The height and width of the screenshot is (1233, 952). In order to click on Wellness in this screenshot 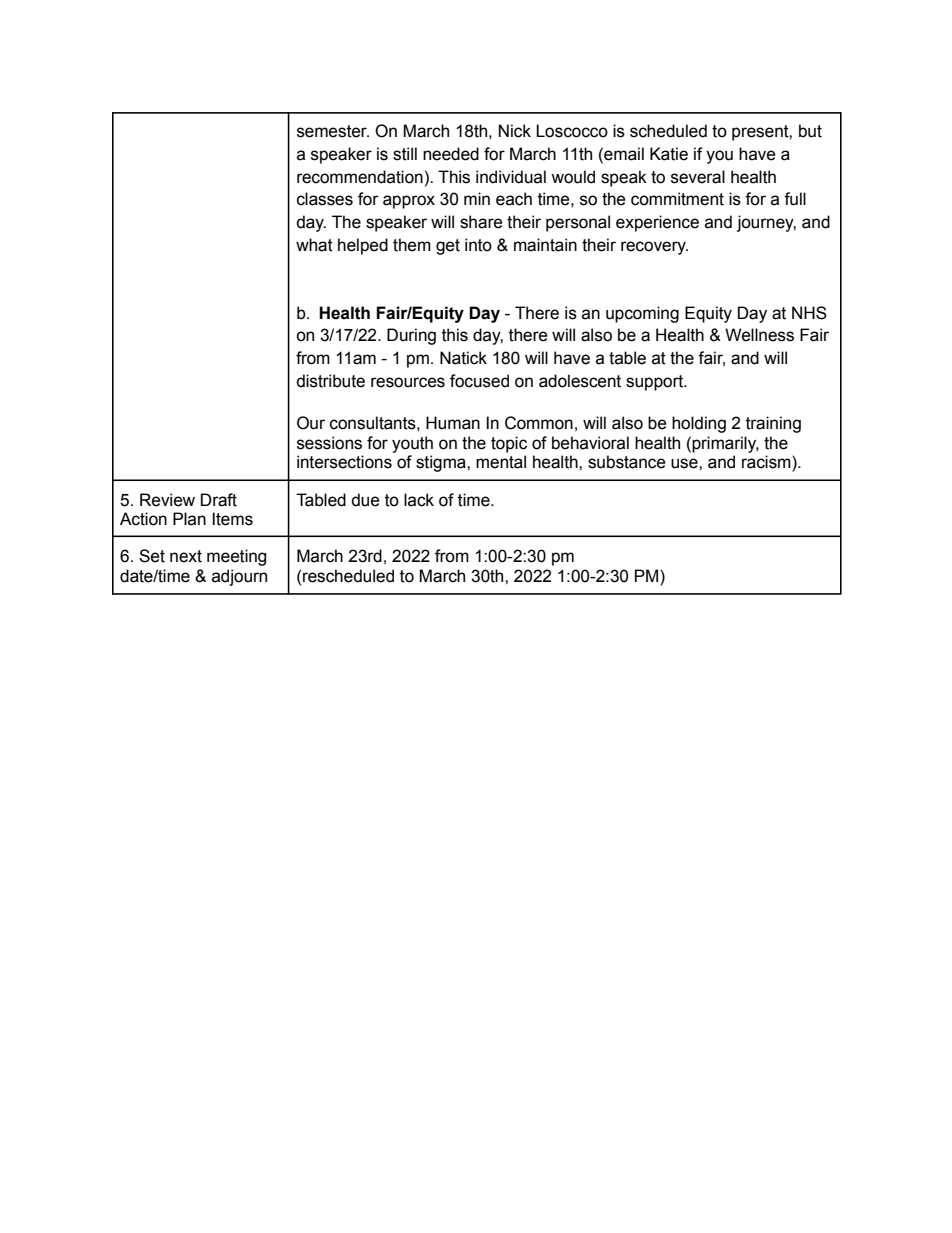, I will do `click(759, 335)`.
